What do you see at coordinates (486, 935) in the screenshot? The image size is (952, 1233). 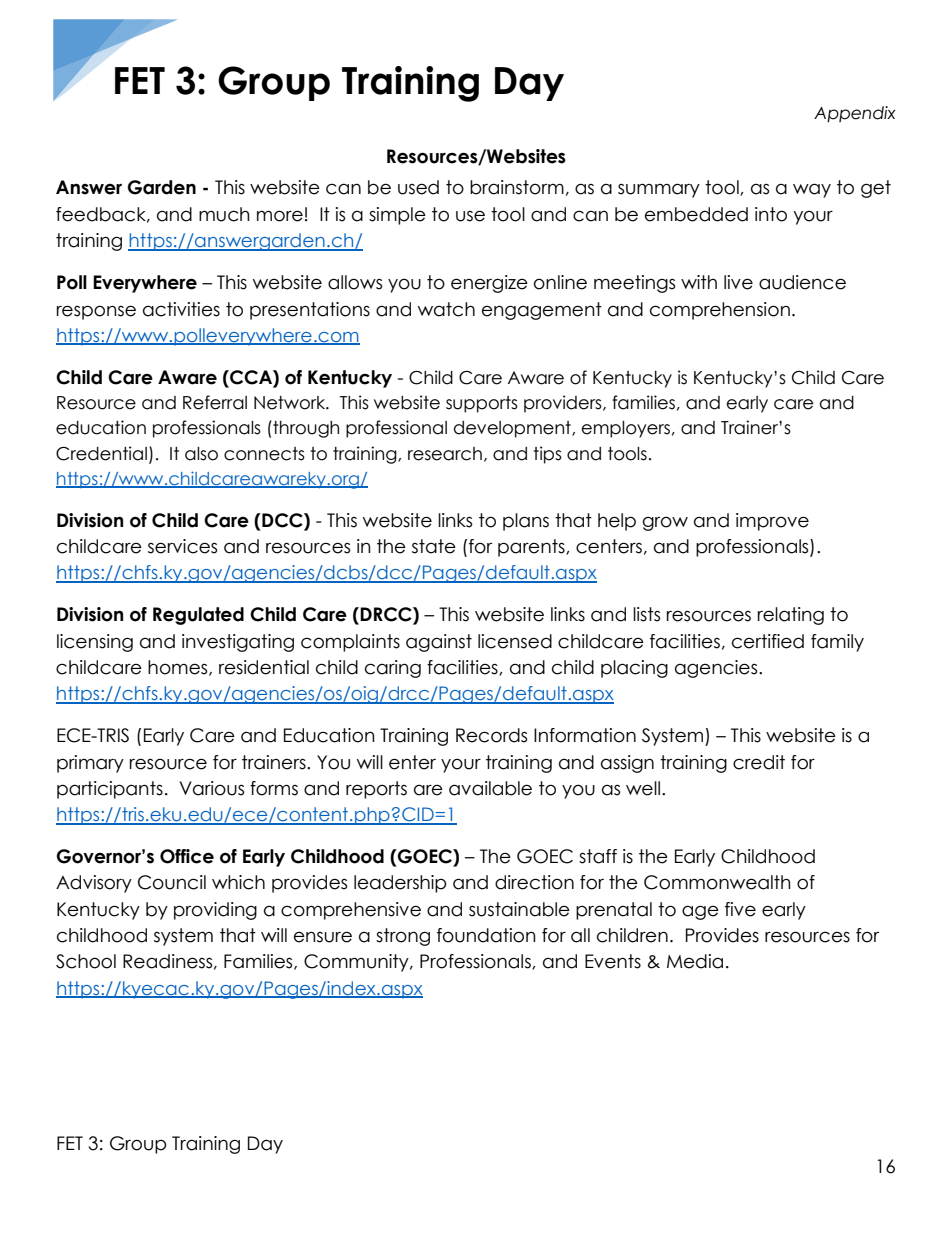 I see `foundation` at bounding box center [486, 935].
